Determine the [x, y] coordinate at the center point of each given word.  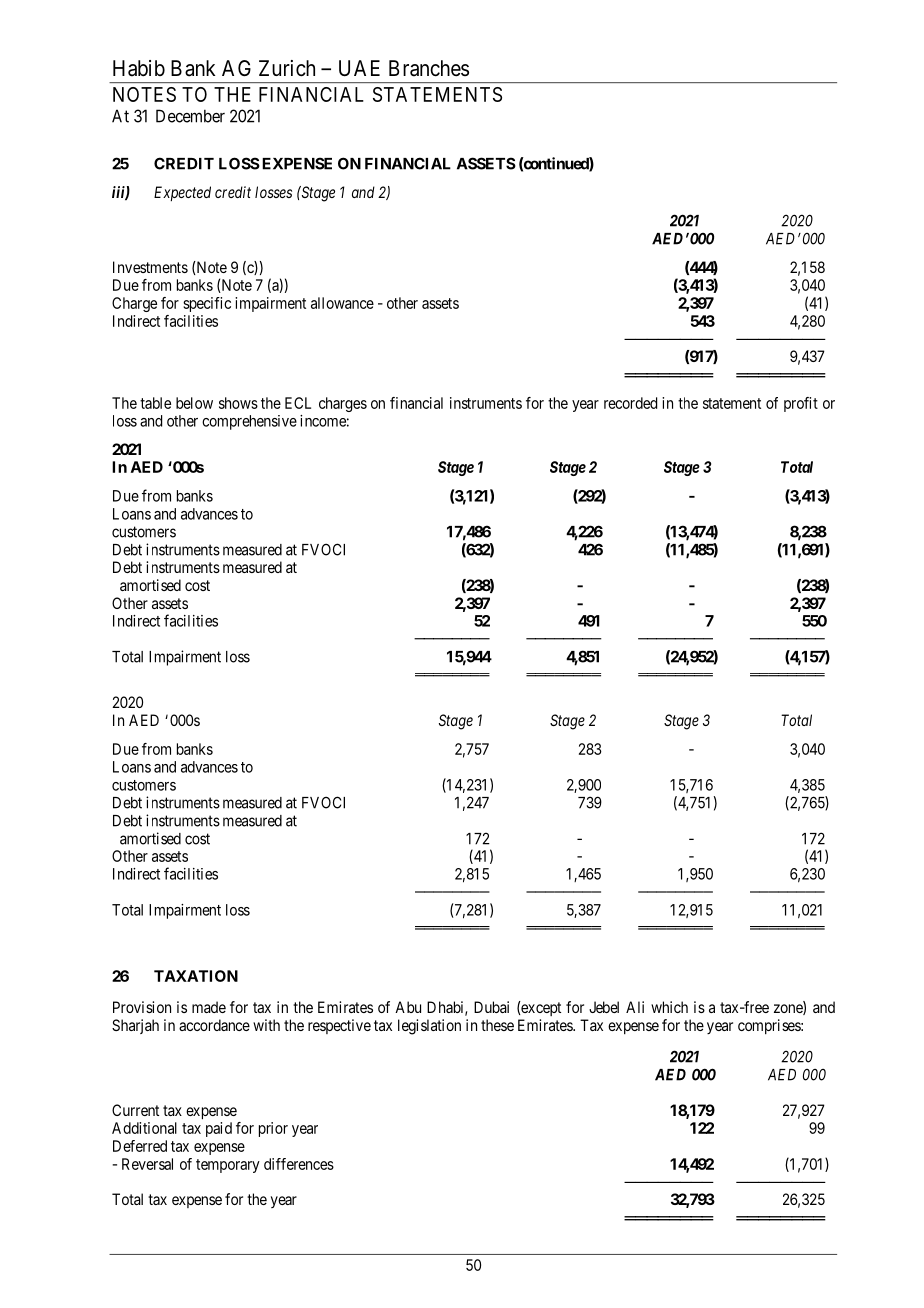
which [669, 1007]
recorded [630, 403]
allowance [342, 303]
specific [207, 304]
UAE [359, 68]
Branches [429, 68]
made [209, 1007]
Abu [408, 1007]
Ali [635, 1007]
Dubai [491, 1007]
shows [238, 403]
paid [219, 1129]
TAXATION [196, 976]
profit [801, 404]
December [190, 116]
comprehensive [249, 422]
